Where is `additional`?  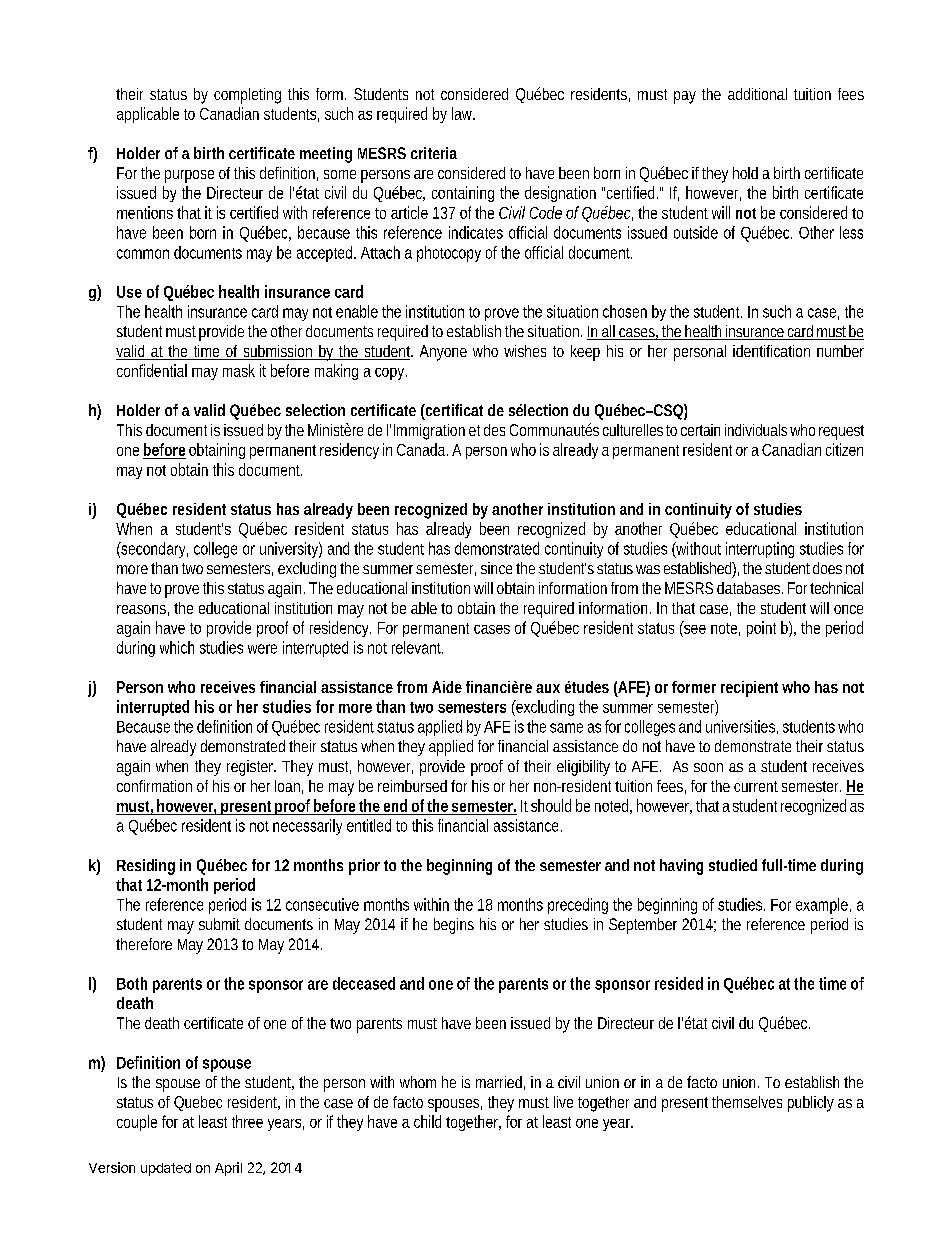 additional is located at coordinates (757, 94).
